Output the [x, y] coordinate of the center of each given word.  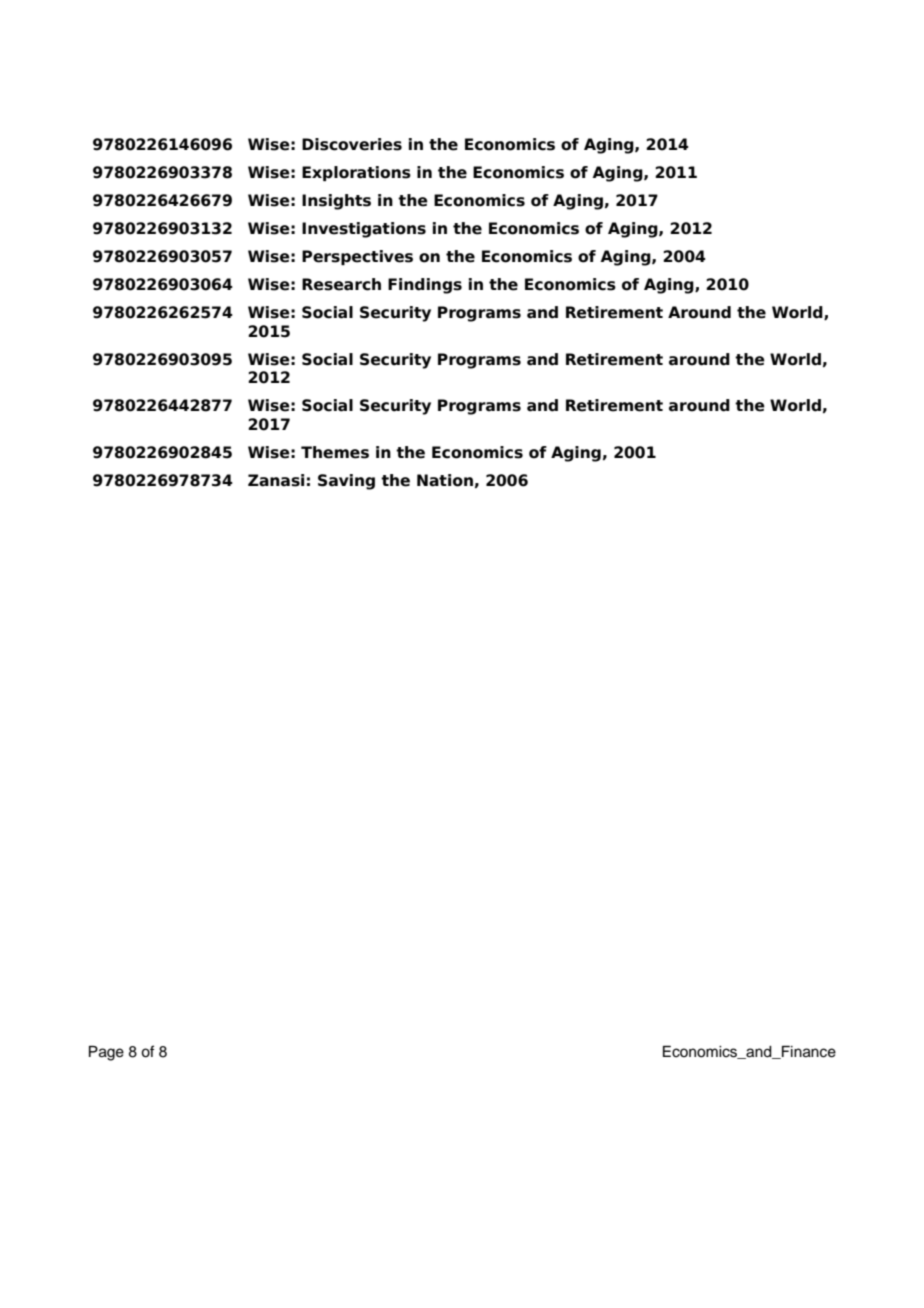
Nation [445, 480]
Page [106, 1053]
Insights [336, 202]
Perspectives [357, 257]
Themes [335, 452]
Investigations [364, 230]
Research [341, 284]
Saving [346, 482]
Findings [425, 286]
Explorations [356, 173]
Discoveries [352, 144]
